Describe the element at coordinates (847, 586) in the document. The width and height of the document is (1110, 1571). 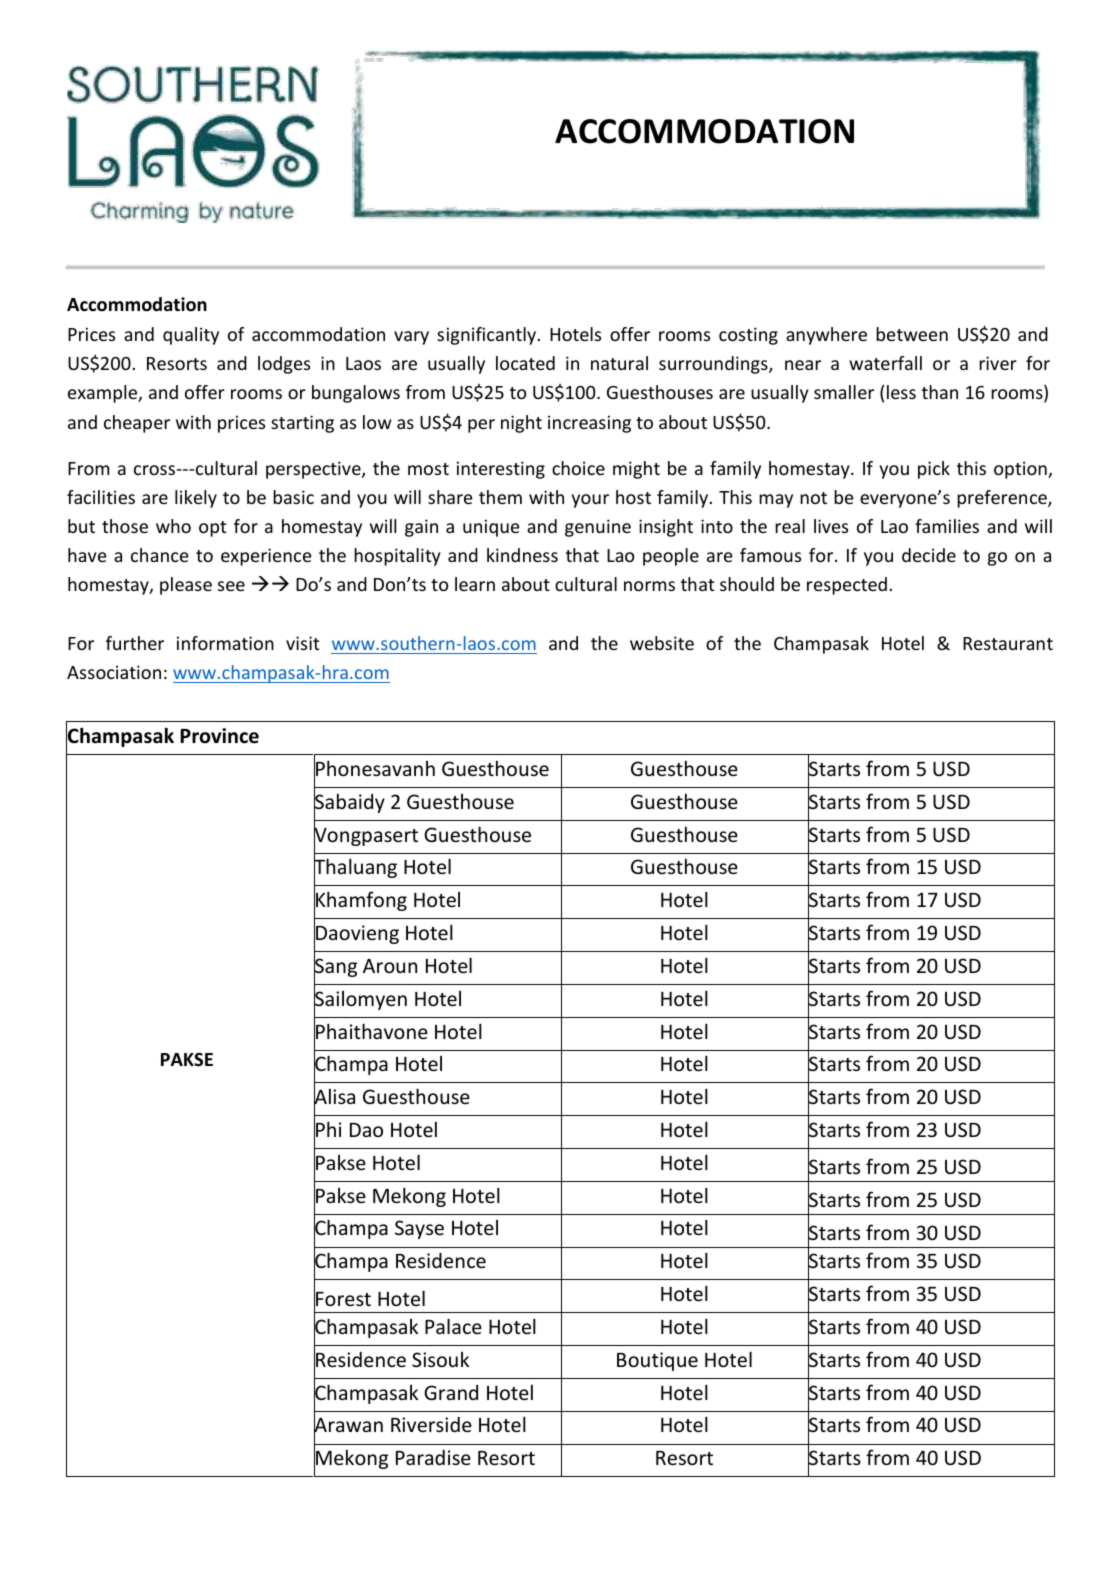
I see `respected` at that location.
